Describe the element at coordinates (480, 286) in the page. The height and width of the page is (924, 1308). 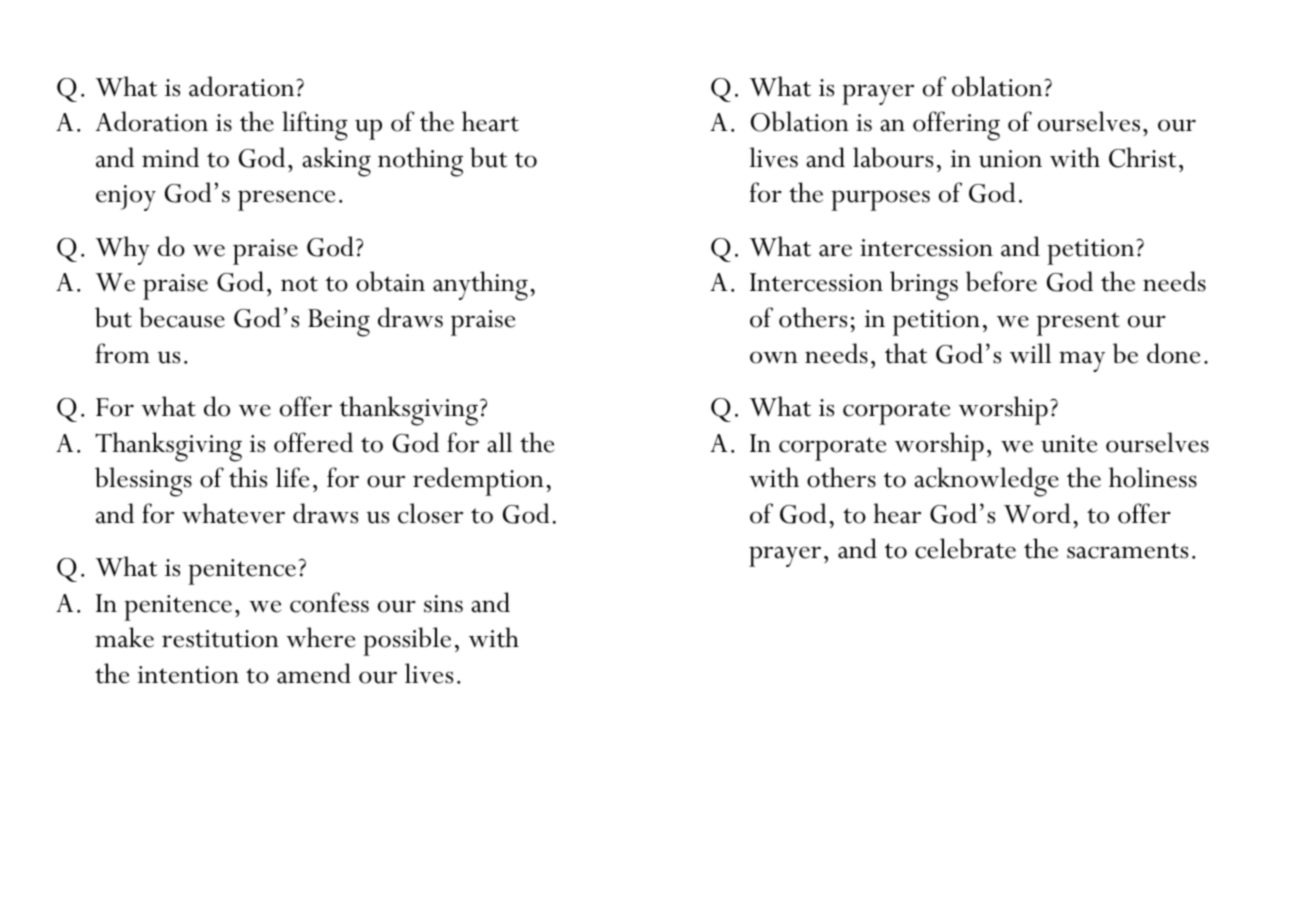
I see `anything` at that location.
